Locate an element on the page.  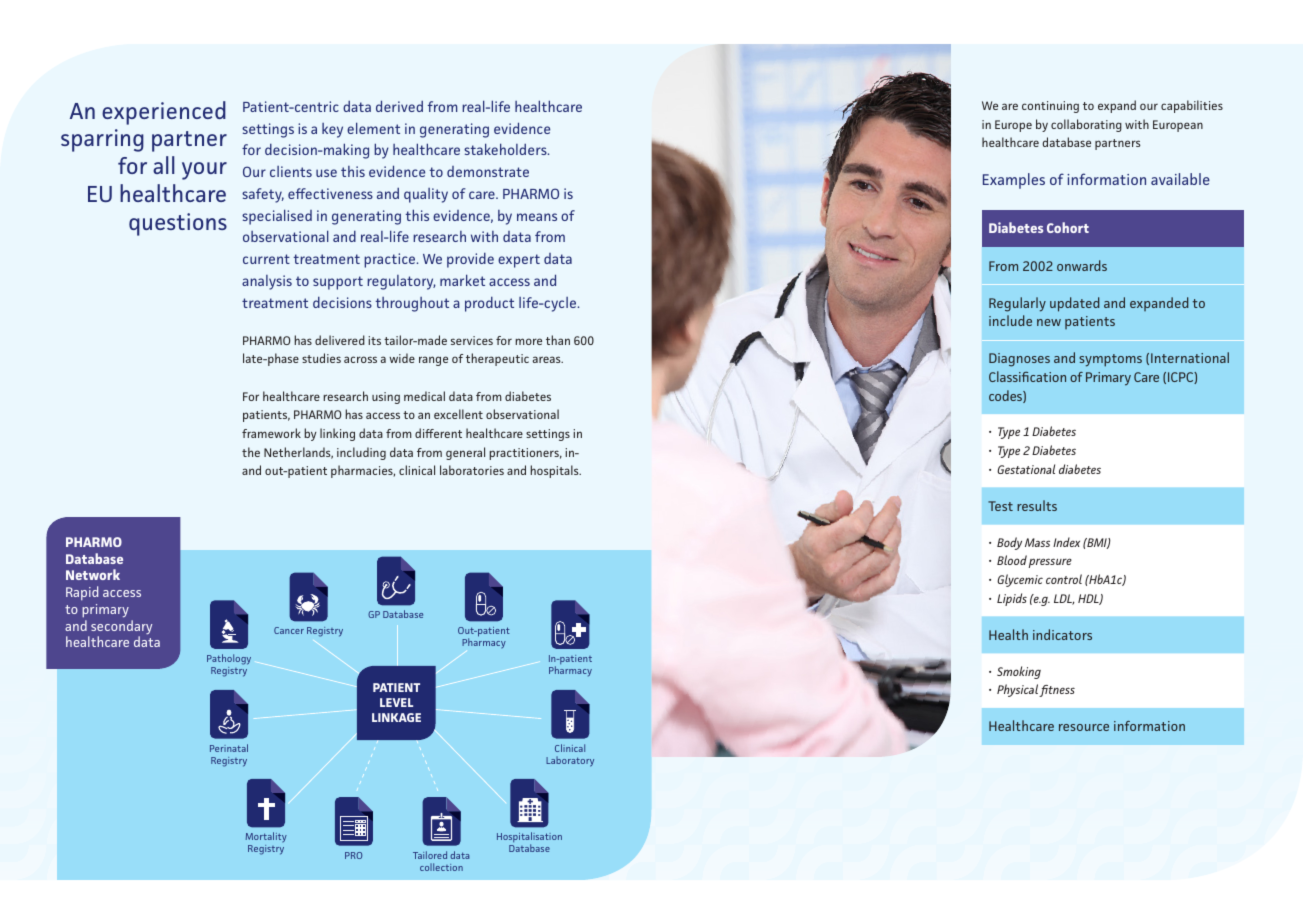
Network is located at coordinates (93, 574).
